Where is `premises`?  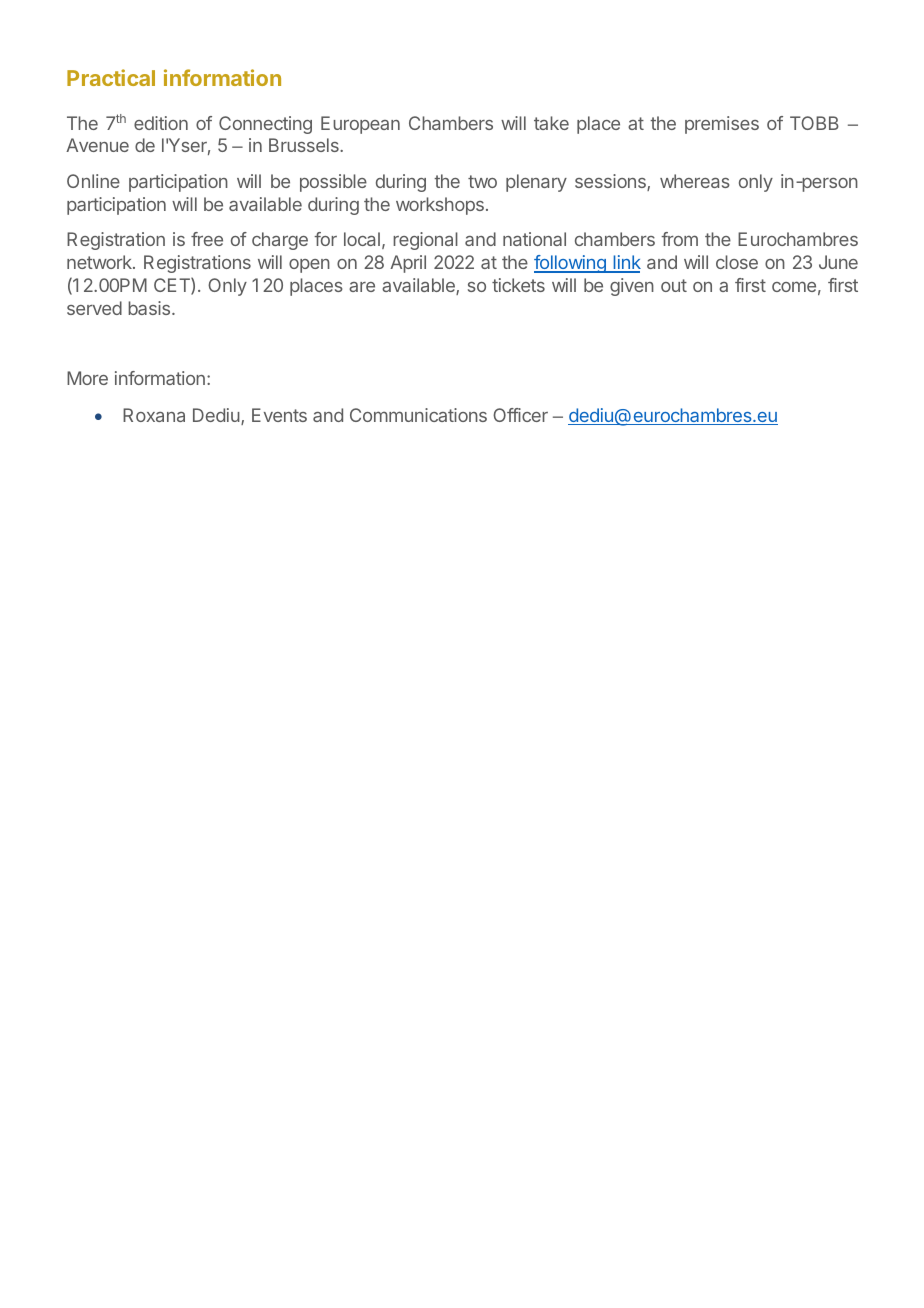
premises is located at coordinates (722, 125).
